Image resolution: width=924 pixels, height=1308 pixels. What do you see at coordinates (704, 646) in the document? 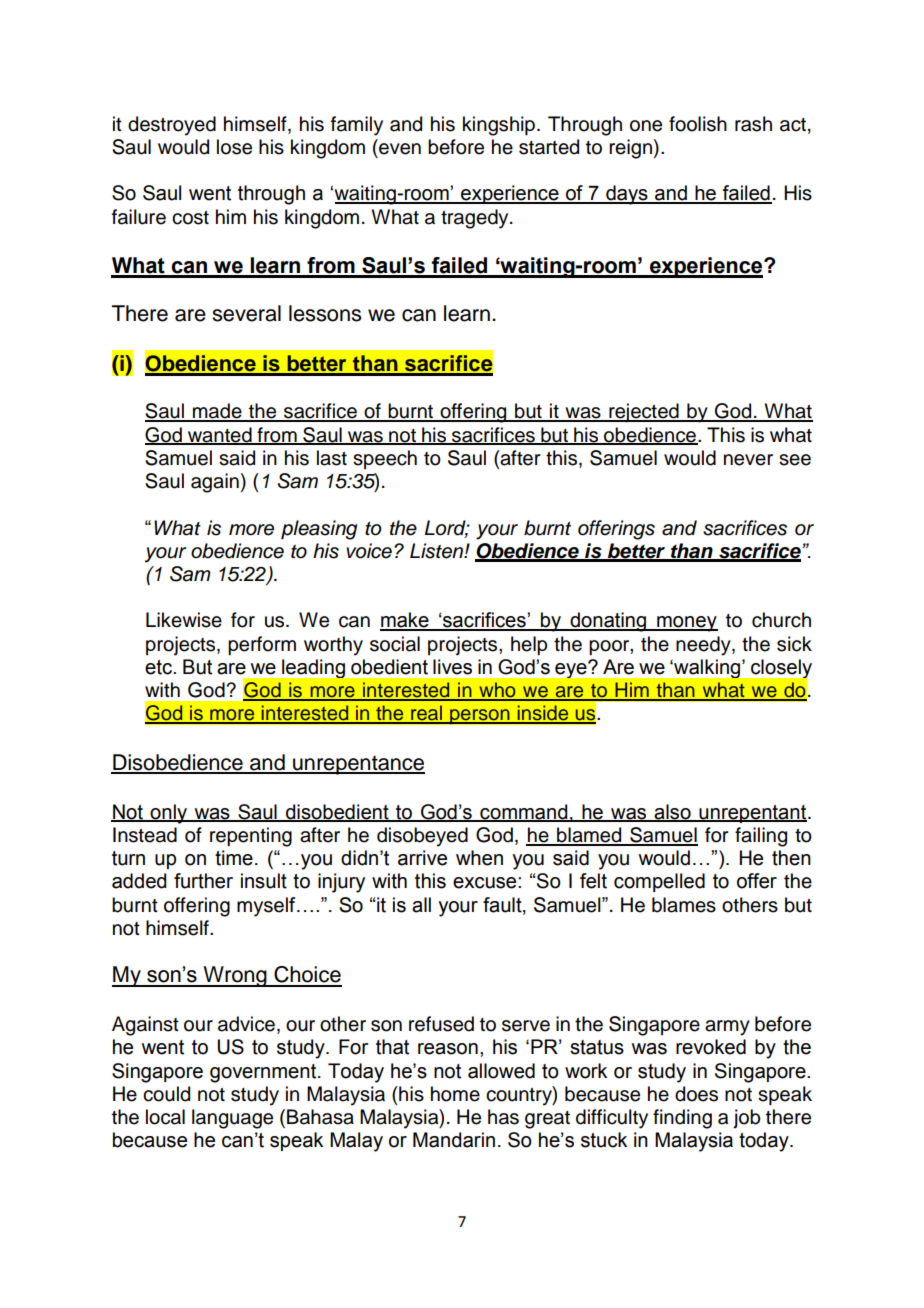
I see `needy` at bounding box center [704, 646].
